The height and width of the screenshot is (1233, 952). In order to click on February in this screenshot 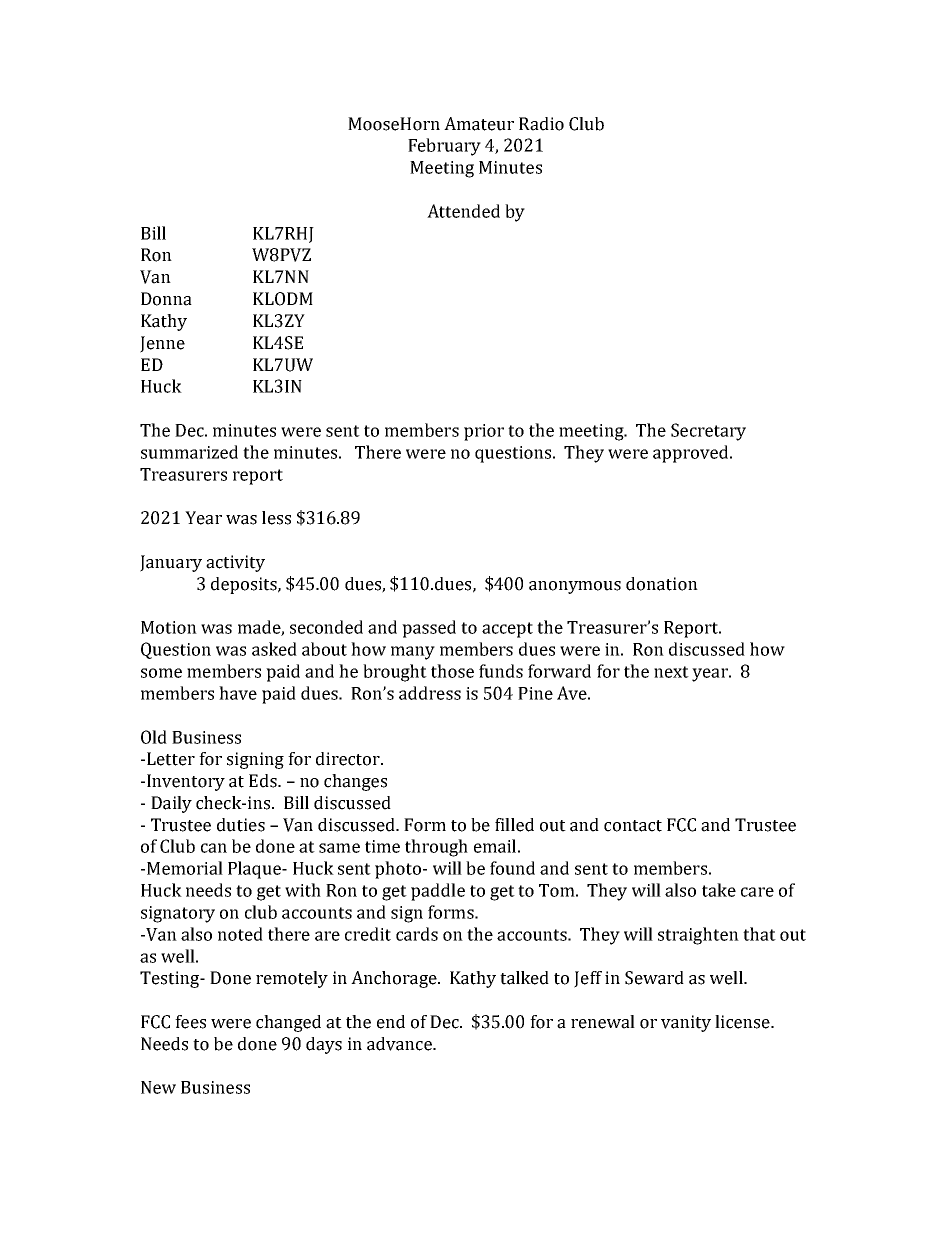, I will do `click(444, 147)`.
